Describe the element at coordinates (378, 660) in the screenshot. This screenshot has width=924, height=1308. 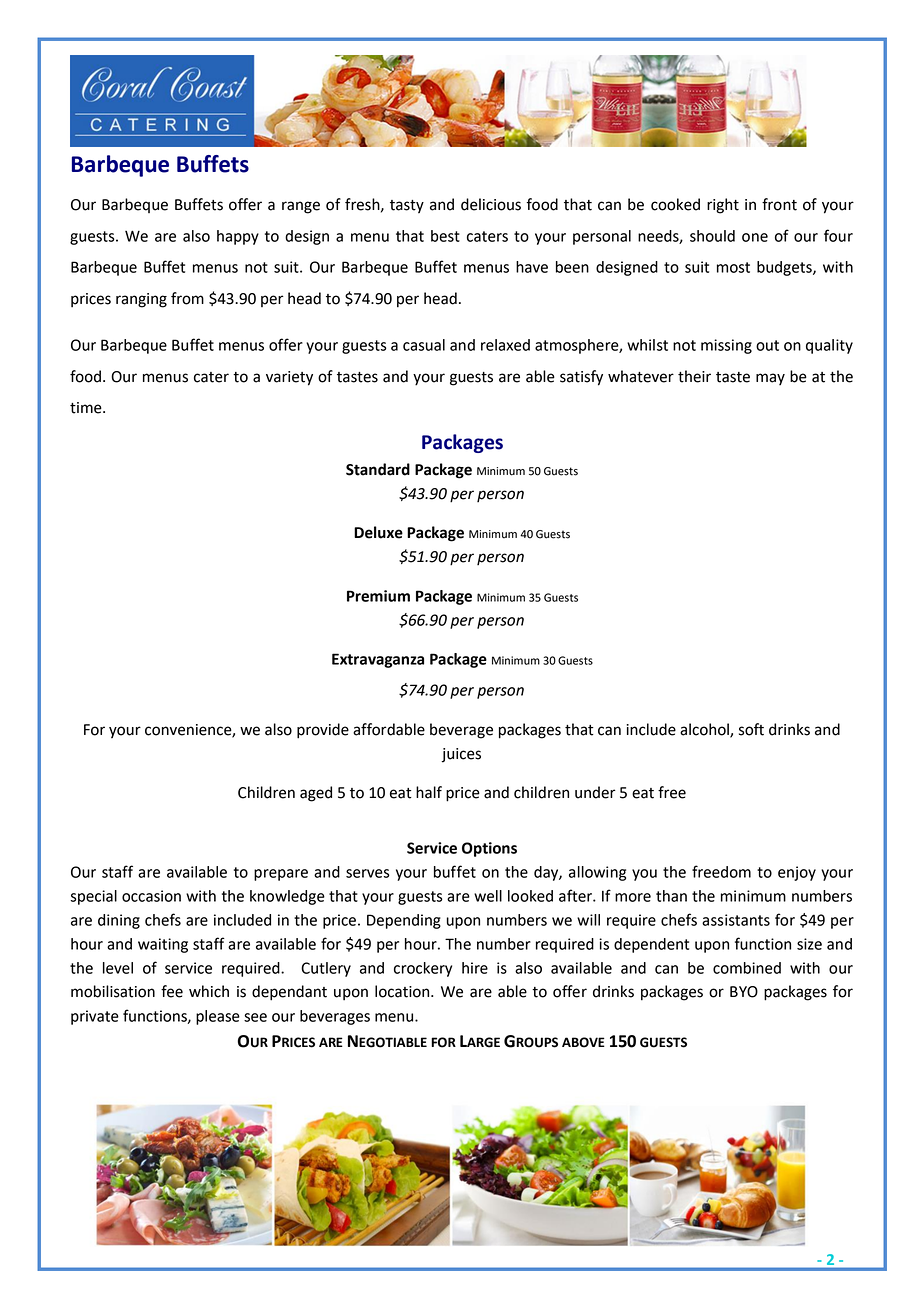
I see `Extravaganza` at that location.
